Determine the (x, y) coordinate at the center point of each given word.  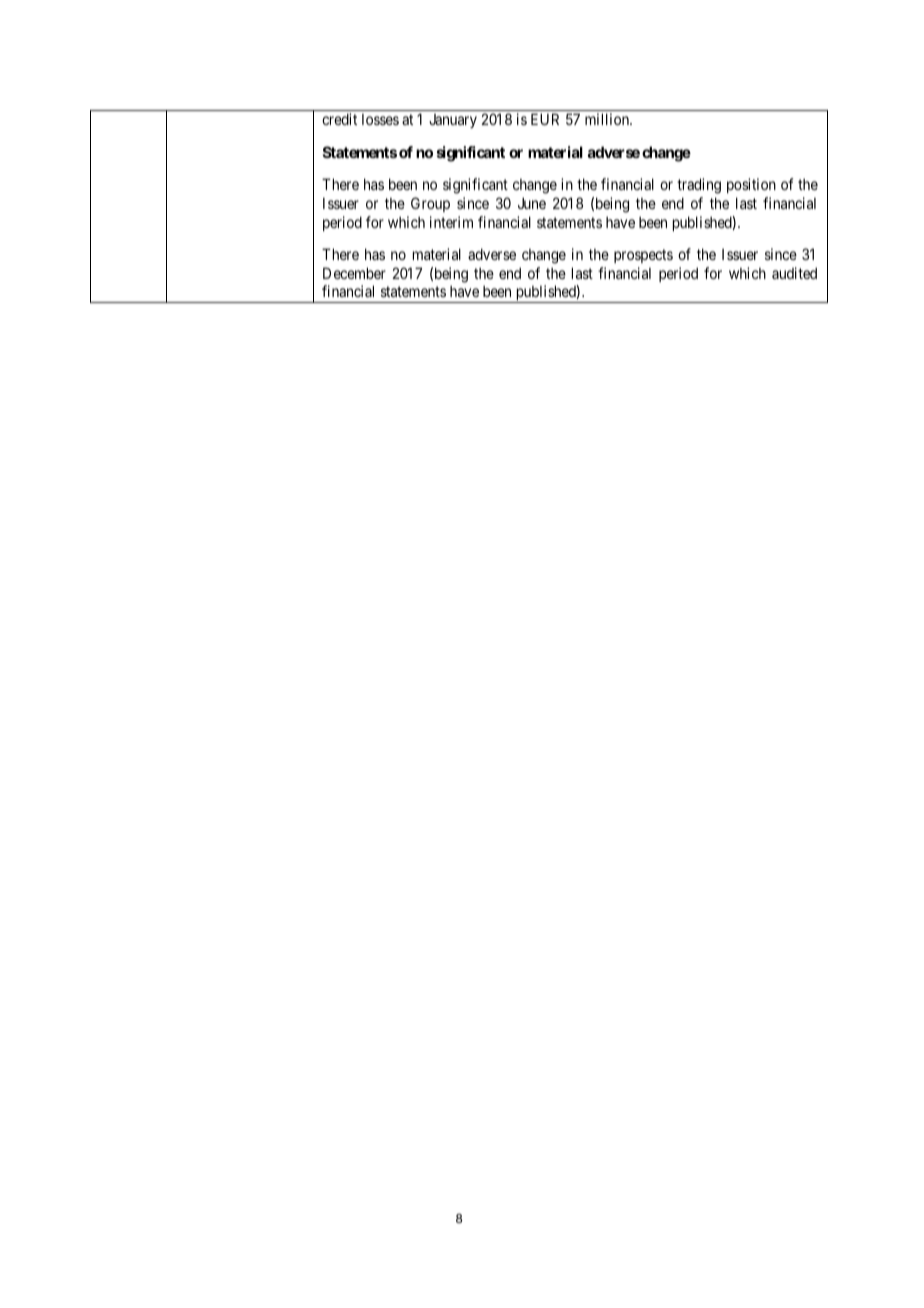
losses (380, 119)
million (608, 119)
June (532, 203)
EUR (545, 119)
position (751, 185)
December (354, 273)
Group (430, 204)
